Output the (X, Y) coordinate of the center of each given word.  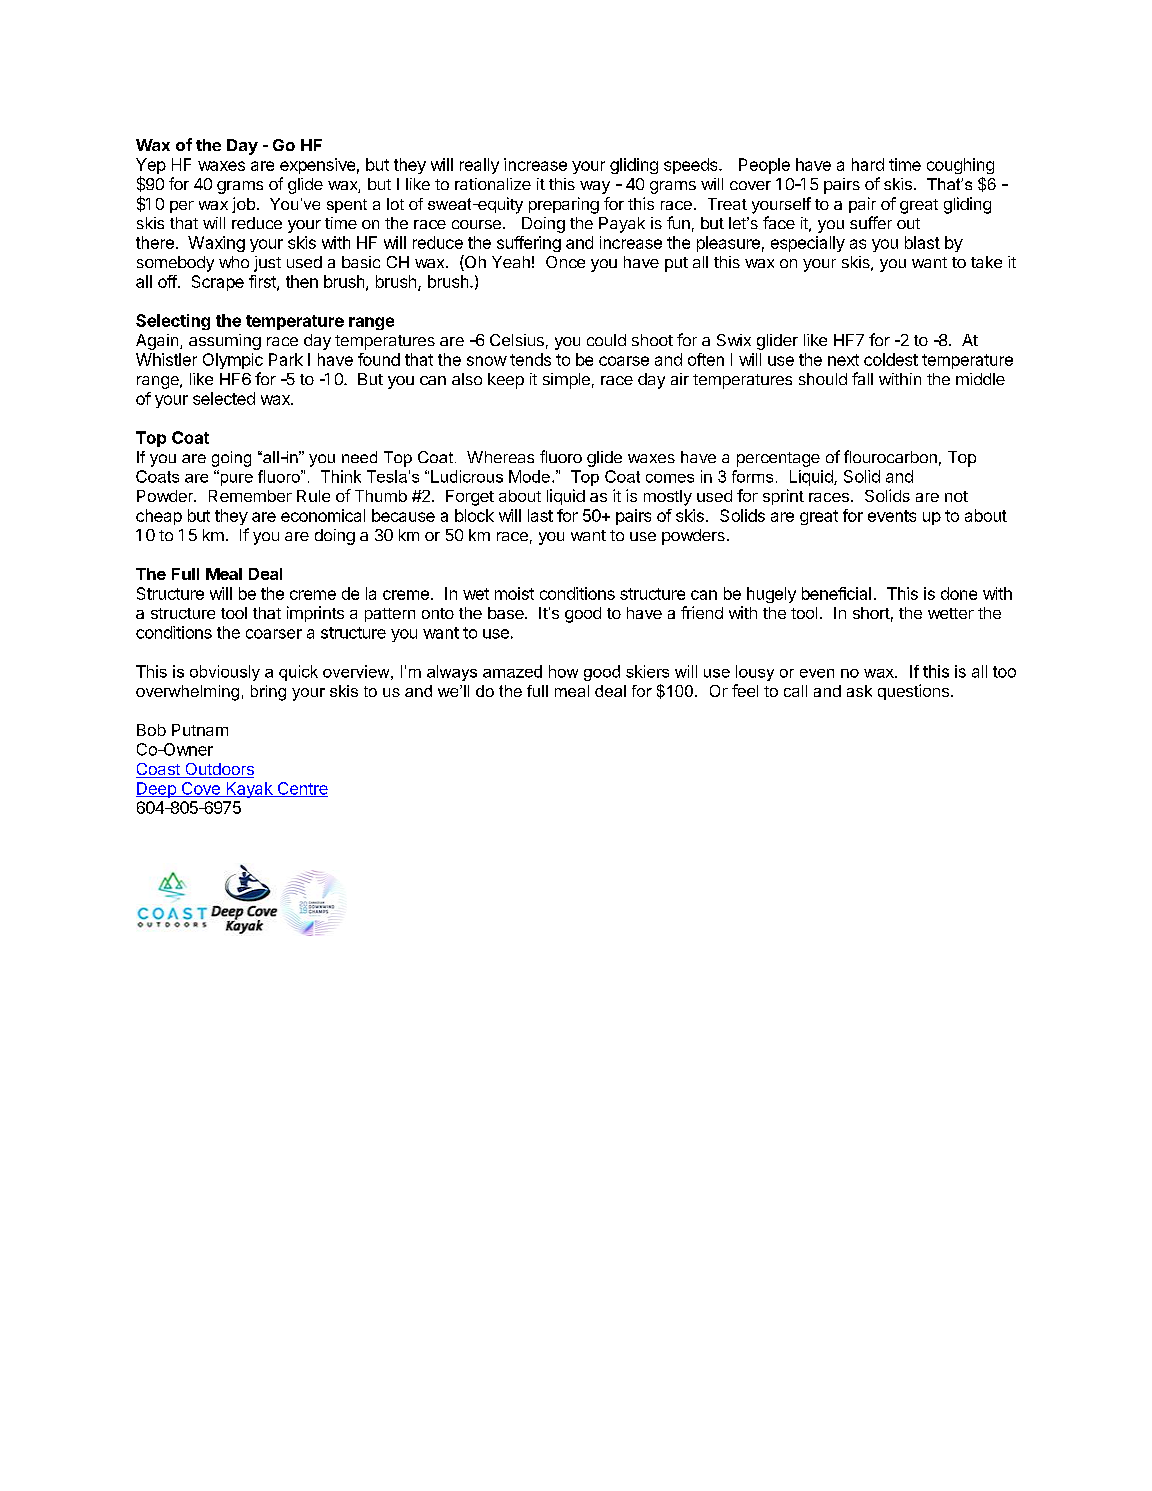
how (563, 671)
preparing (564, 205)
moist (514, 593)
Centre (301, 789)
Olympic (233, 361)
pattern (390, 615)
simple (566, 381)
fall (862, 378)
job (243, 205)
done (959, 593)
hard (868, 164)
